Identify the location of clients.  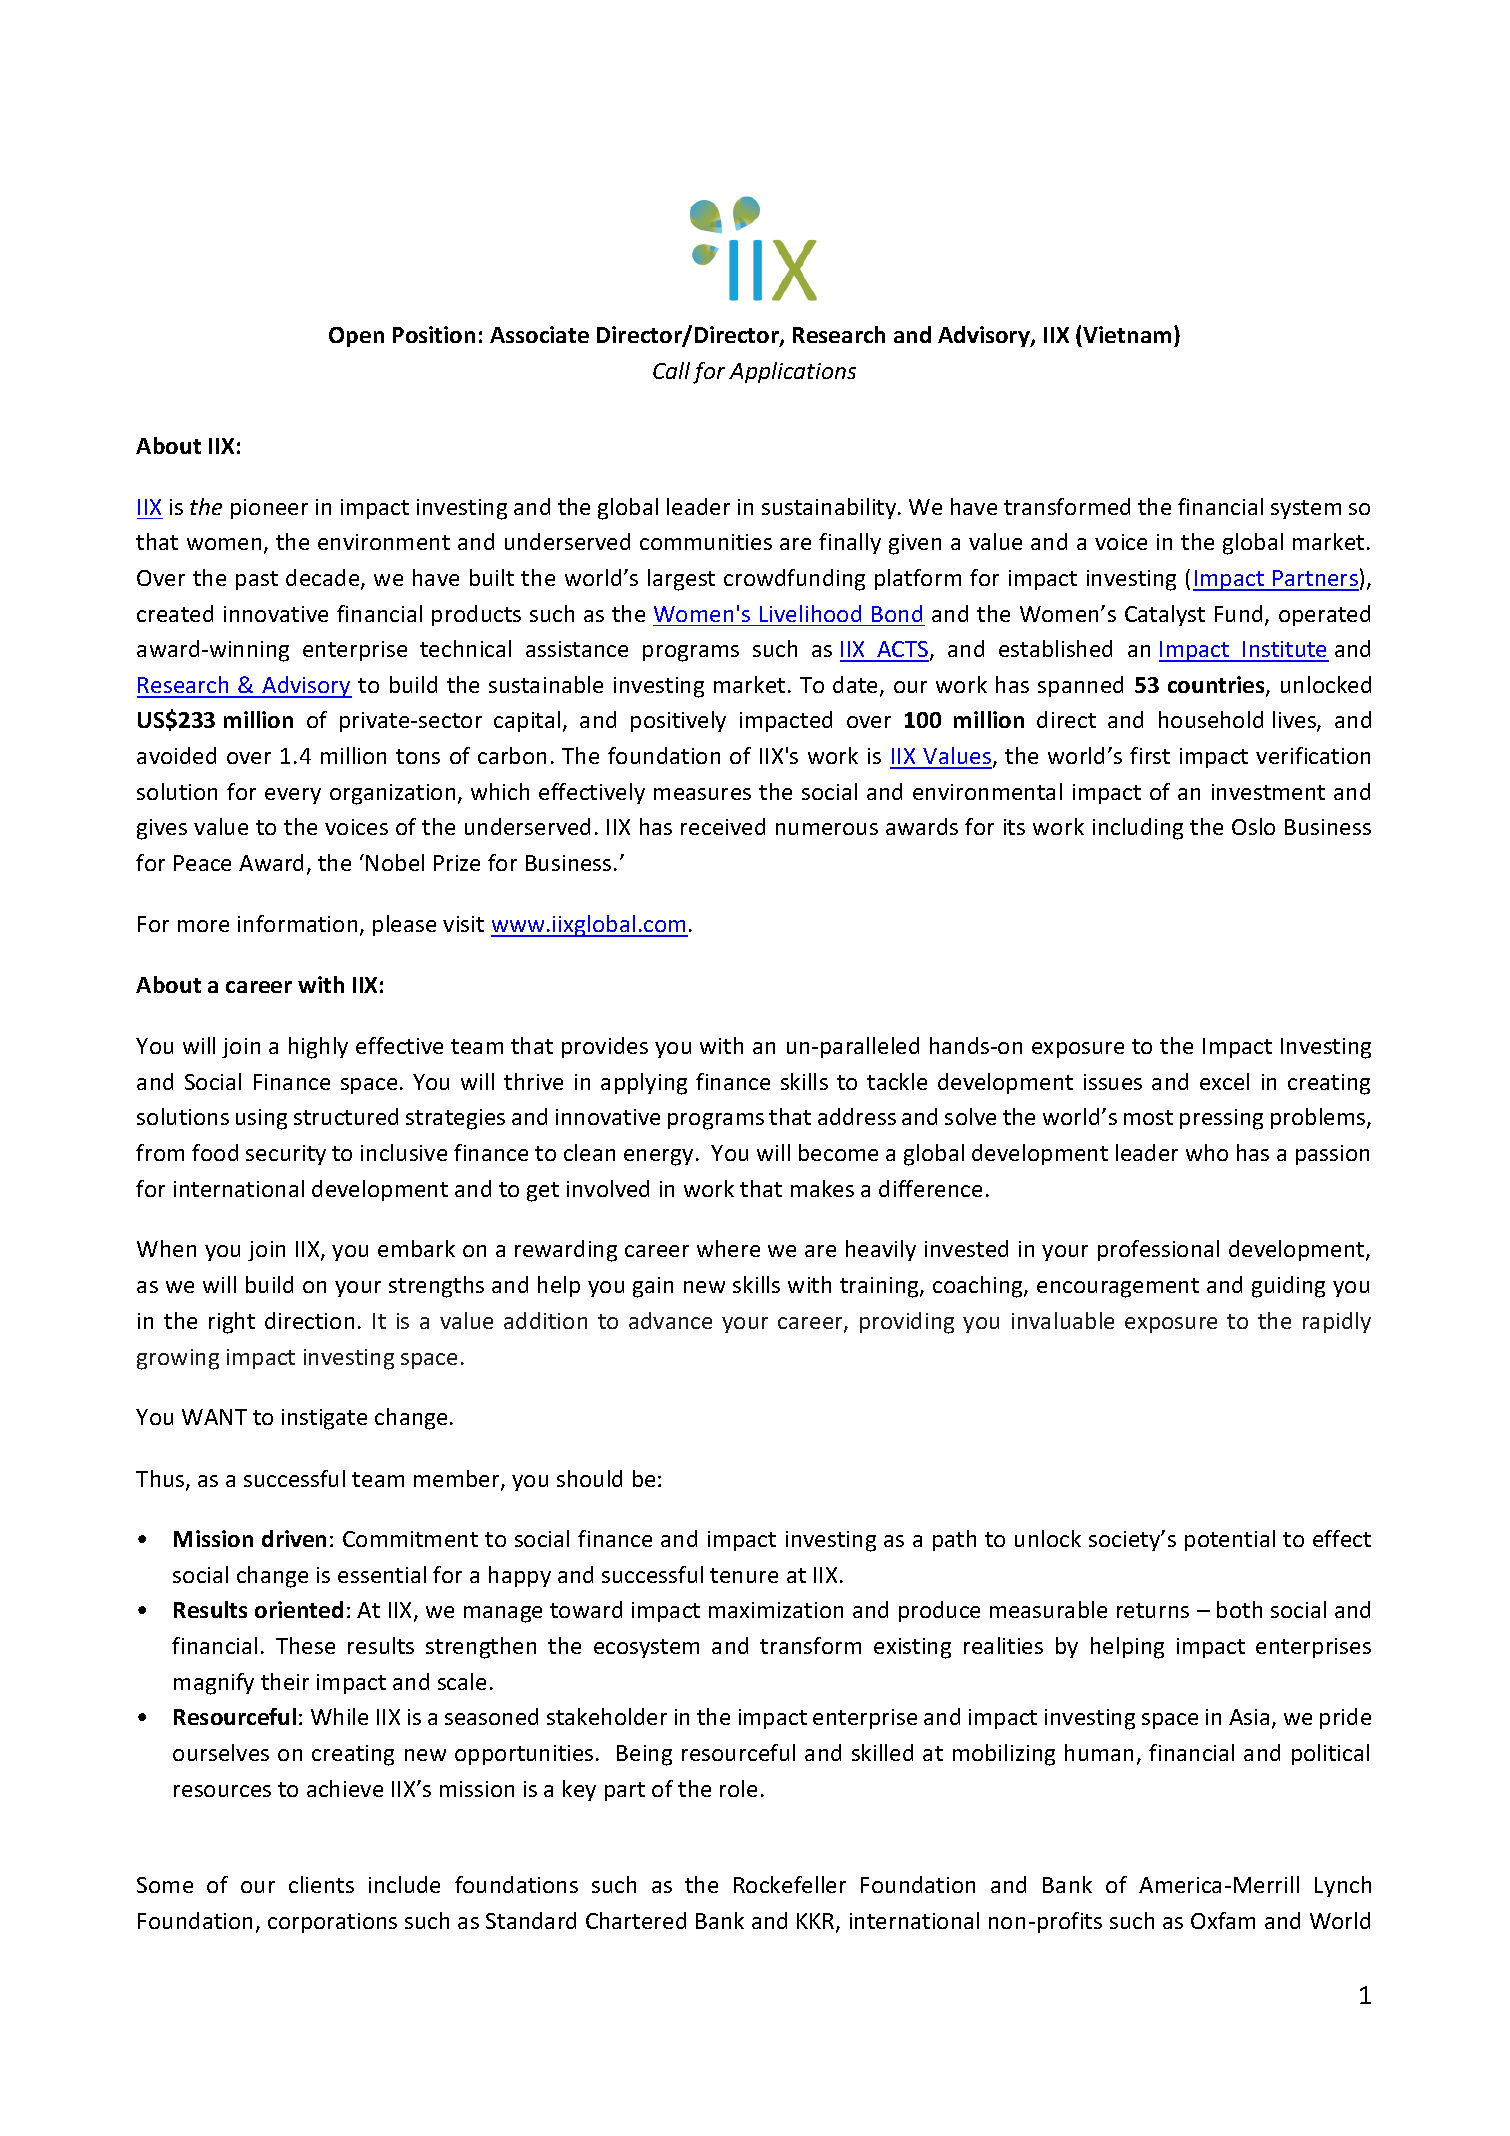
(321, 1884).
